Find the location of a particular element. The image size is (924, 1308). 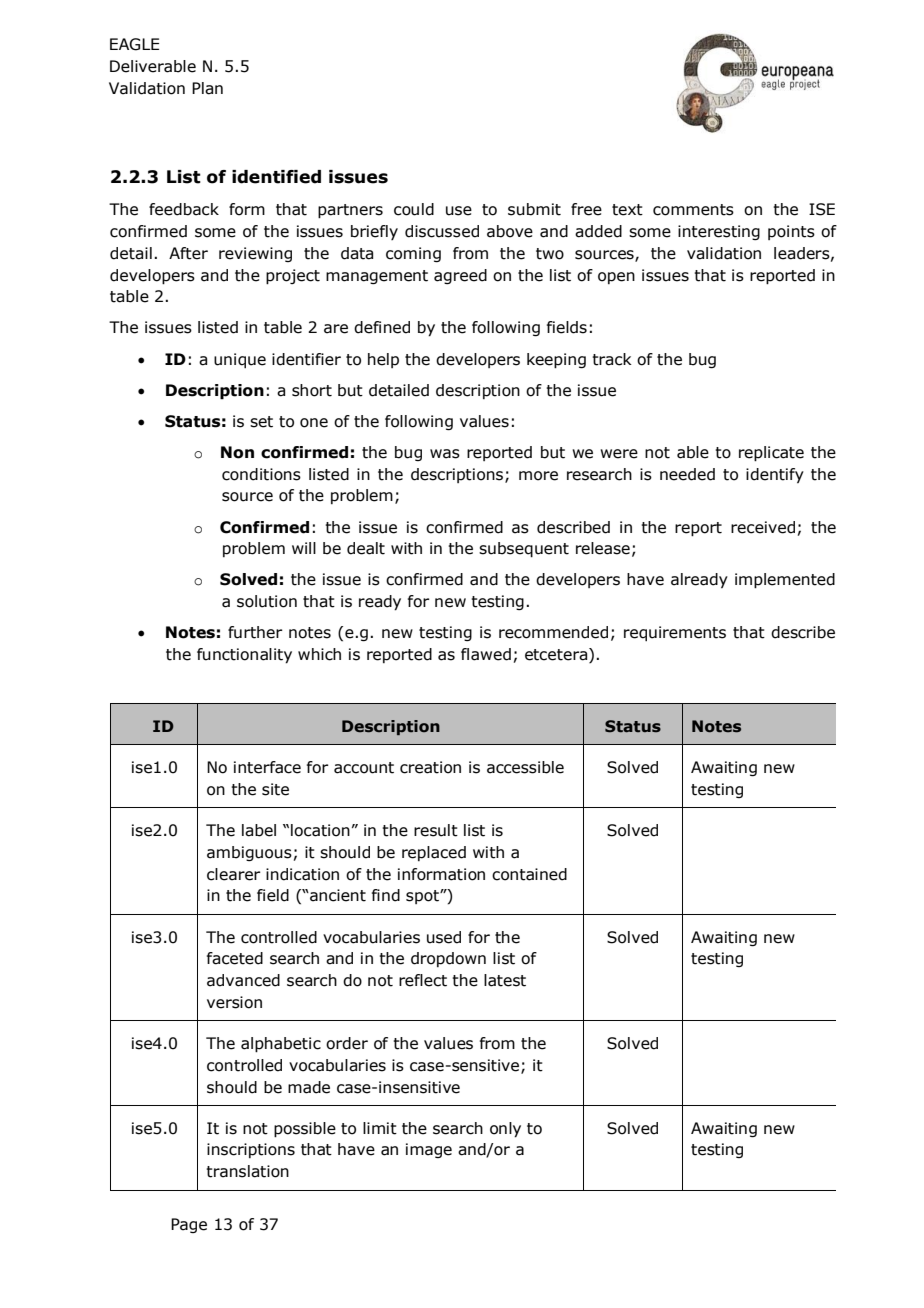

functionality is located at coordinates (244, 656).
